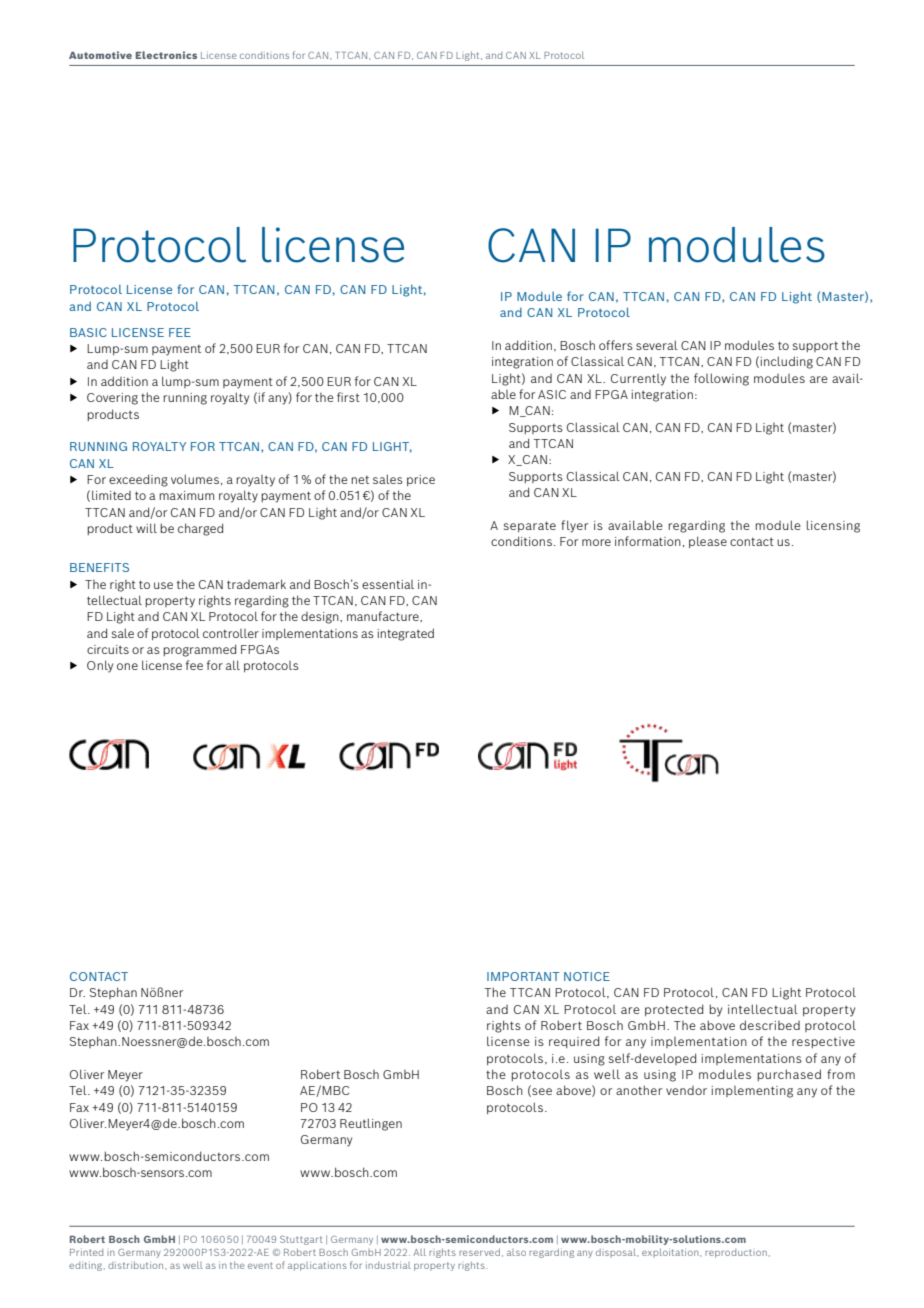 This image has height=1308, width=924. I want to click on Printed, so click(86, 1252).
